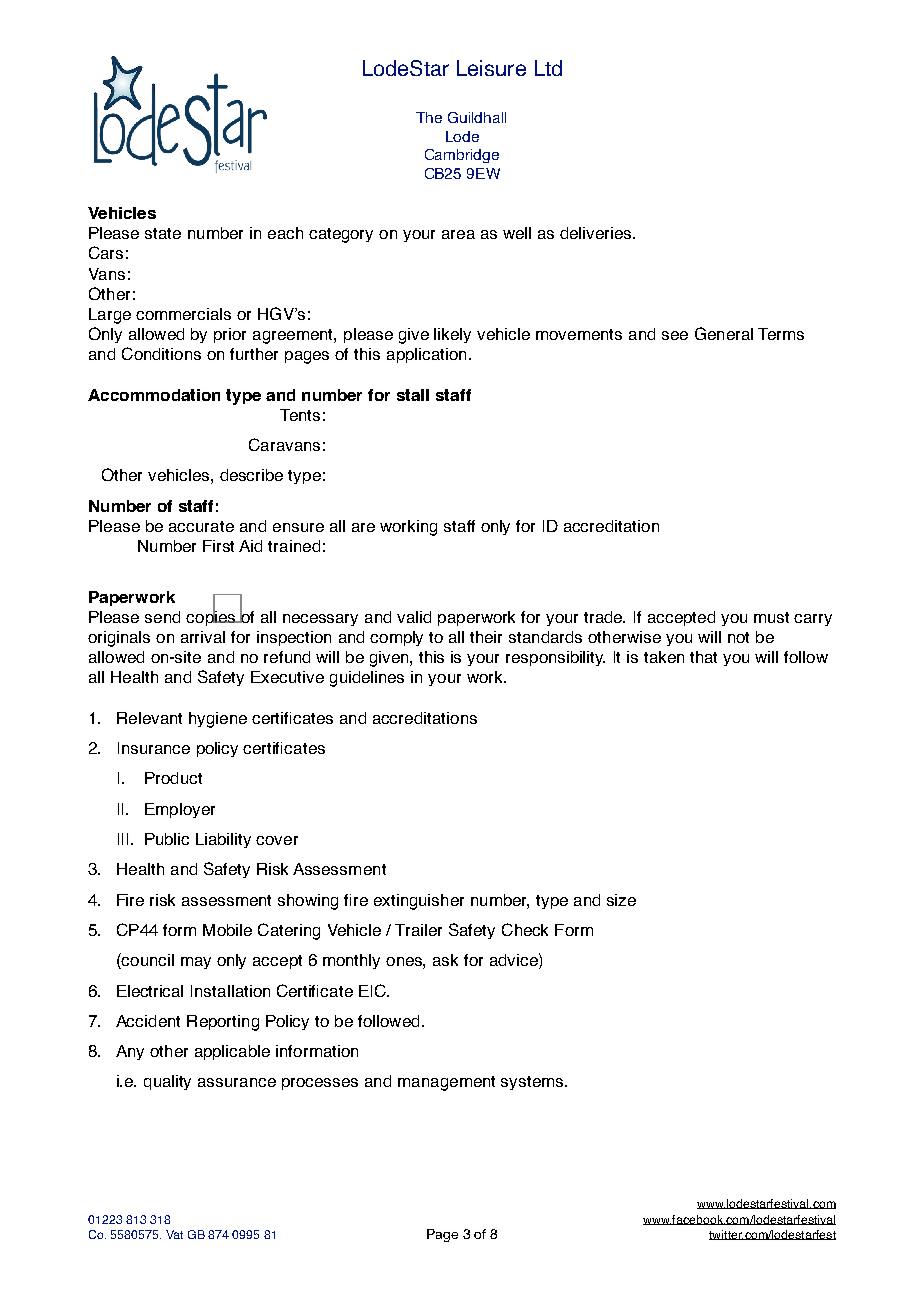 This page has width=924, height=1308. Describe the element at coordinates (251, 475) in the page. I see `describe` at that location.
